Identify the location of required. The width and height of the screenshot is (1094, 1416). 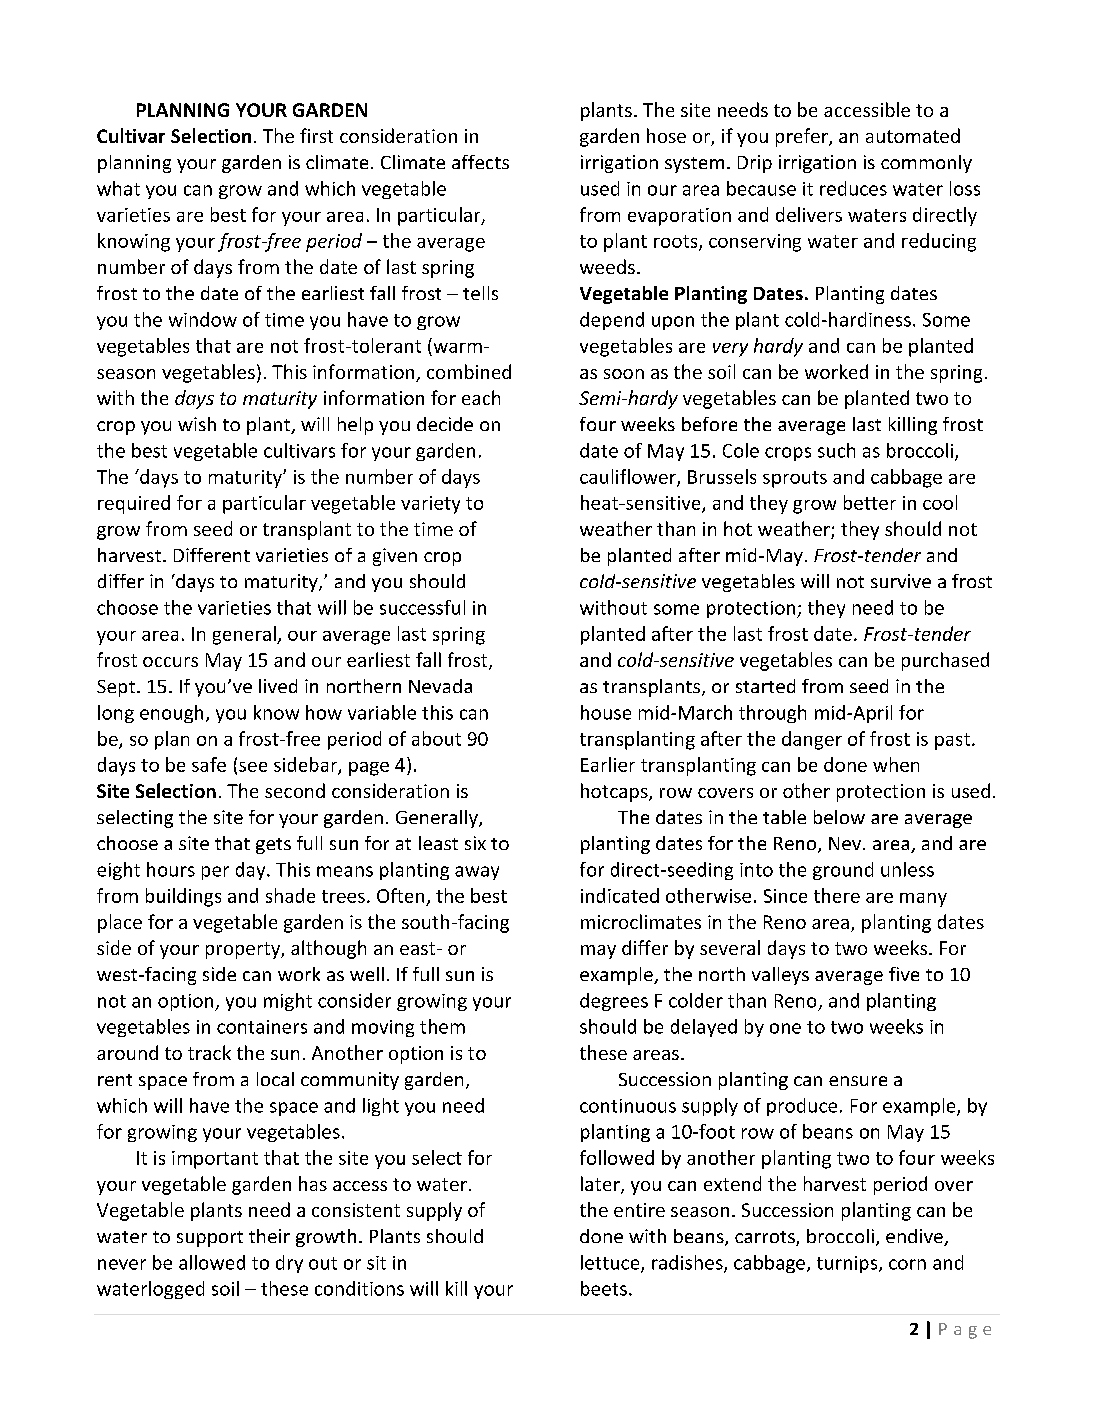
(134, 504).
